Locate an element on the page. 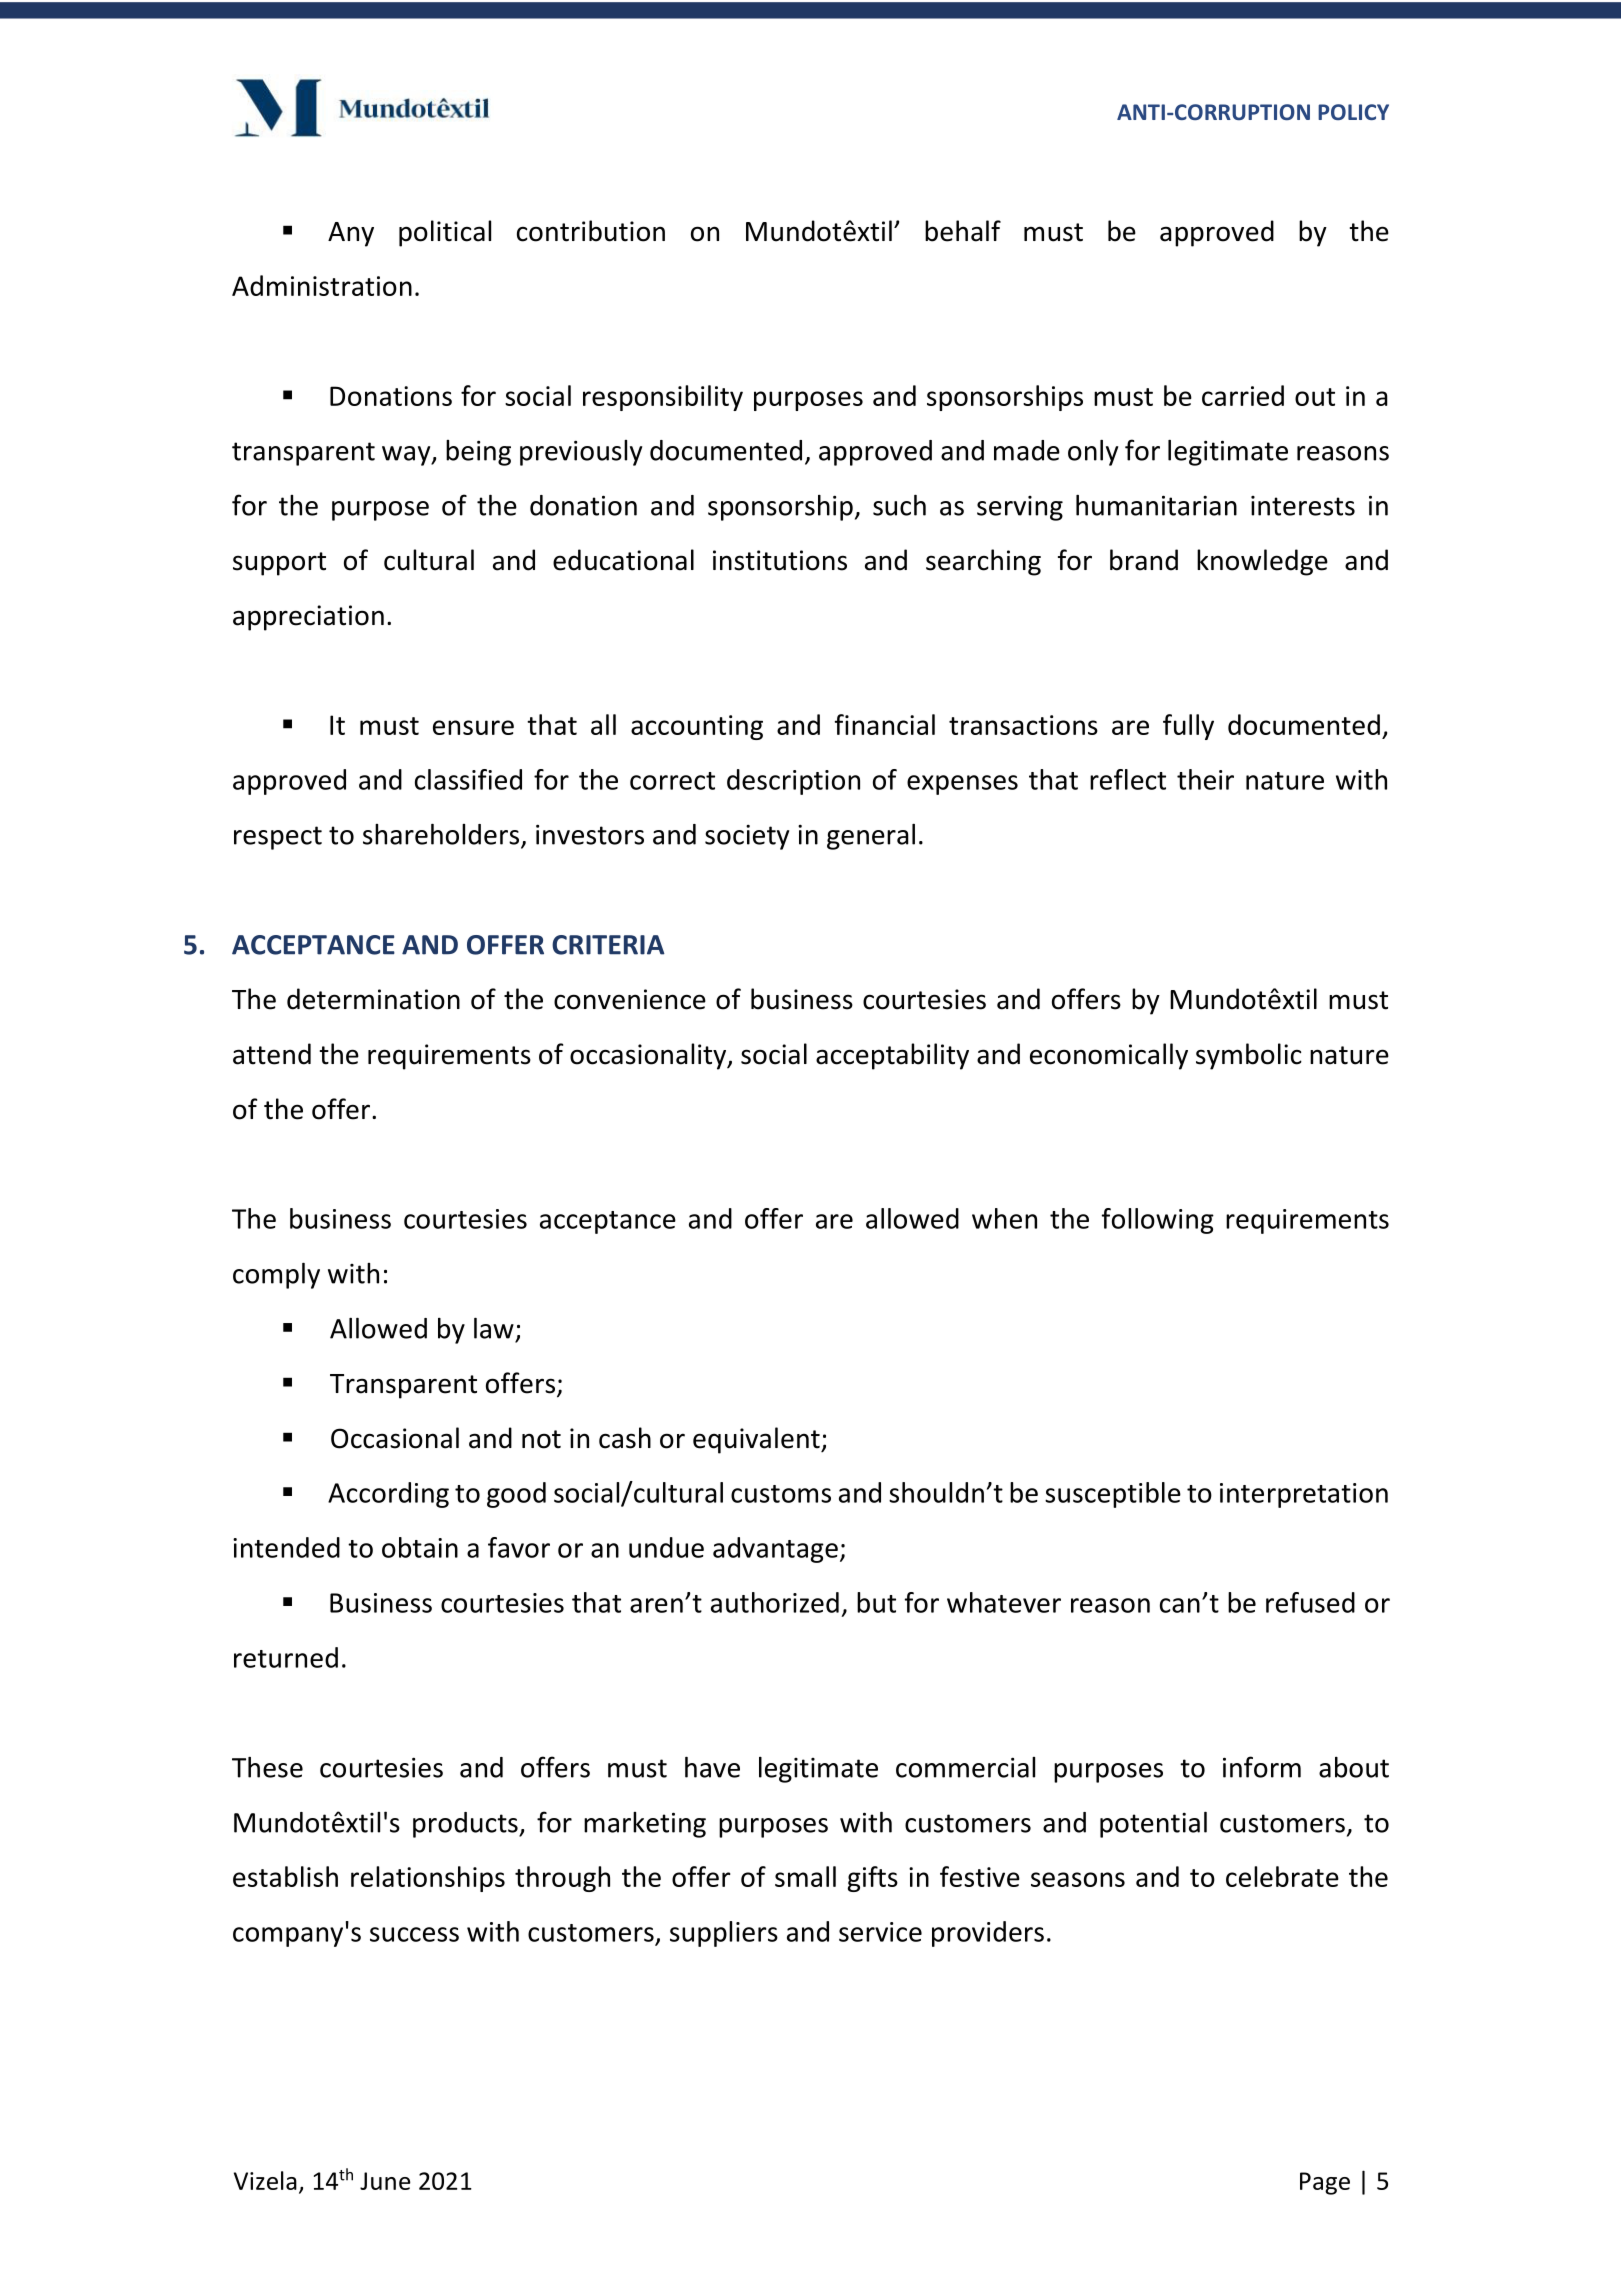 This image has width=1621, height=2293. June is located at coordinates (385, 2181).
